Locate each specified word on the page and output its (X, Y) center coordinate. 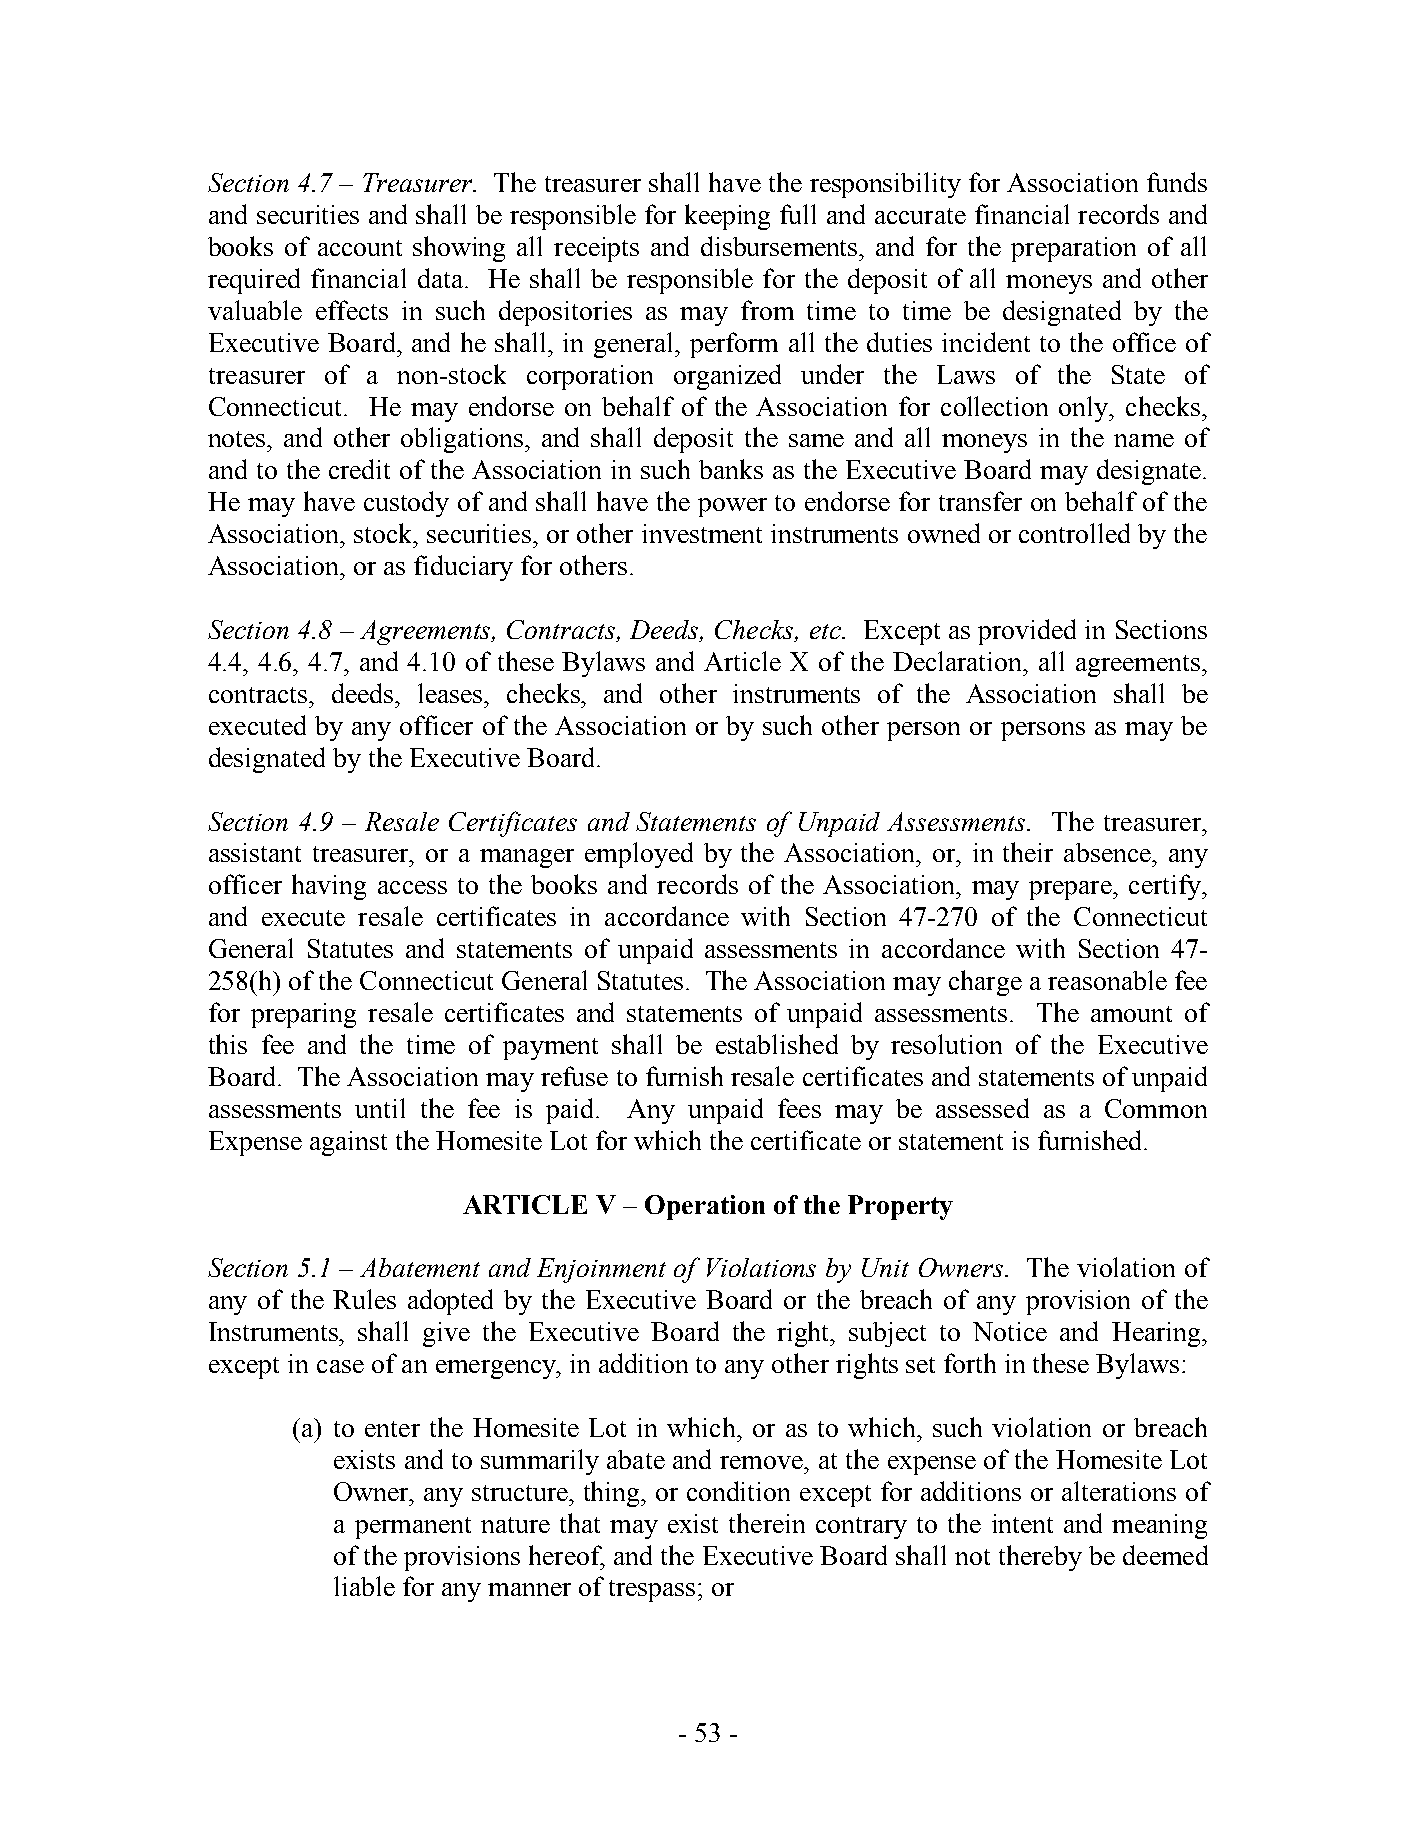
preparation (1073, 249)
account (360, 248)
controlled (1074, 533)
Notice (1010, 1331)
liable (364, 1586)
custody (406, 504)
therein (767, 1523)
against (348, 1143)
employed (639, 855)
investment (702, 533)
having (329, 887)
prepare (1071, 890)
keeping (727, 217)
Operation (705, 1207)
